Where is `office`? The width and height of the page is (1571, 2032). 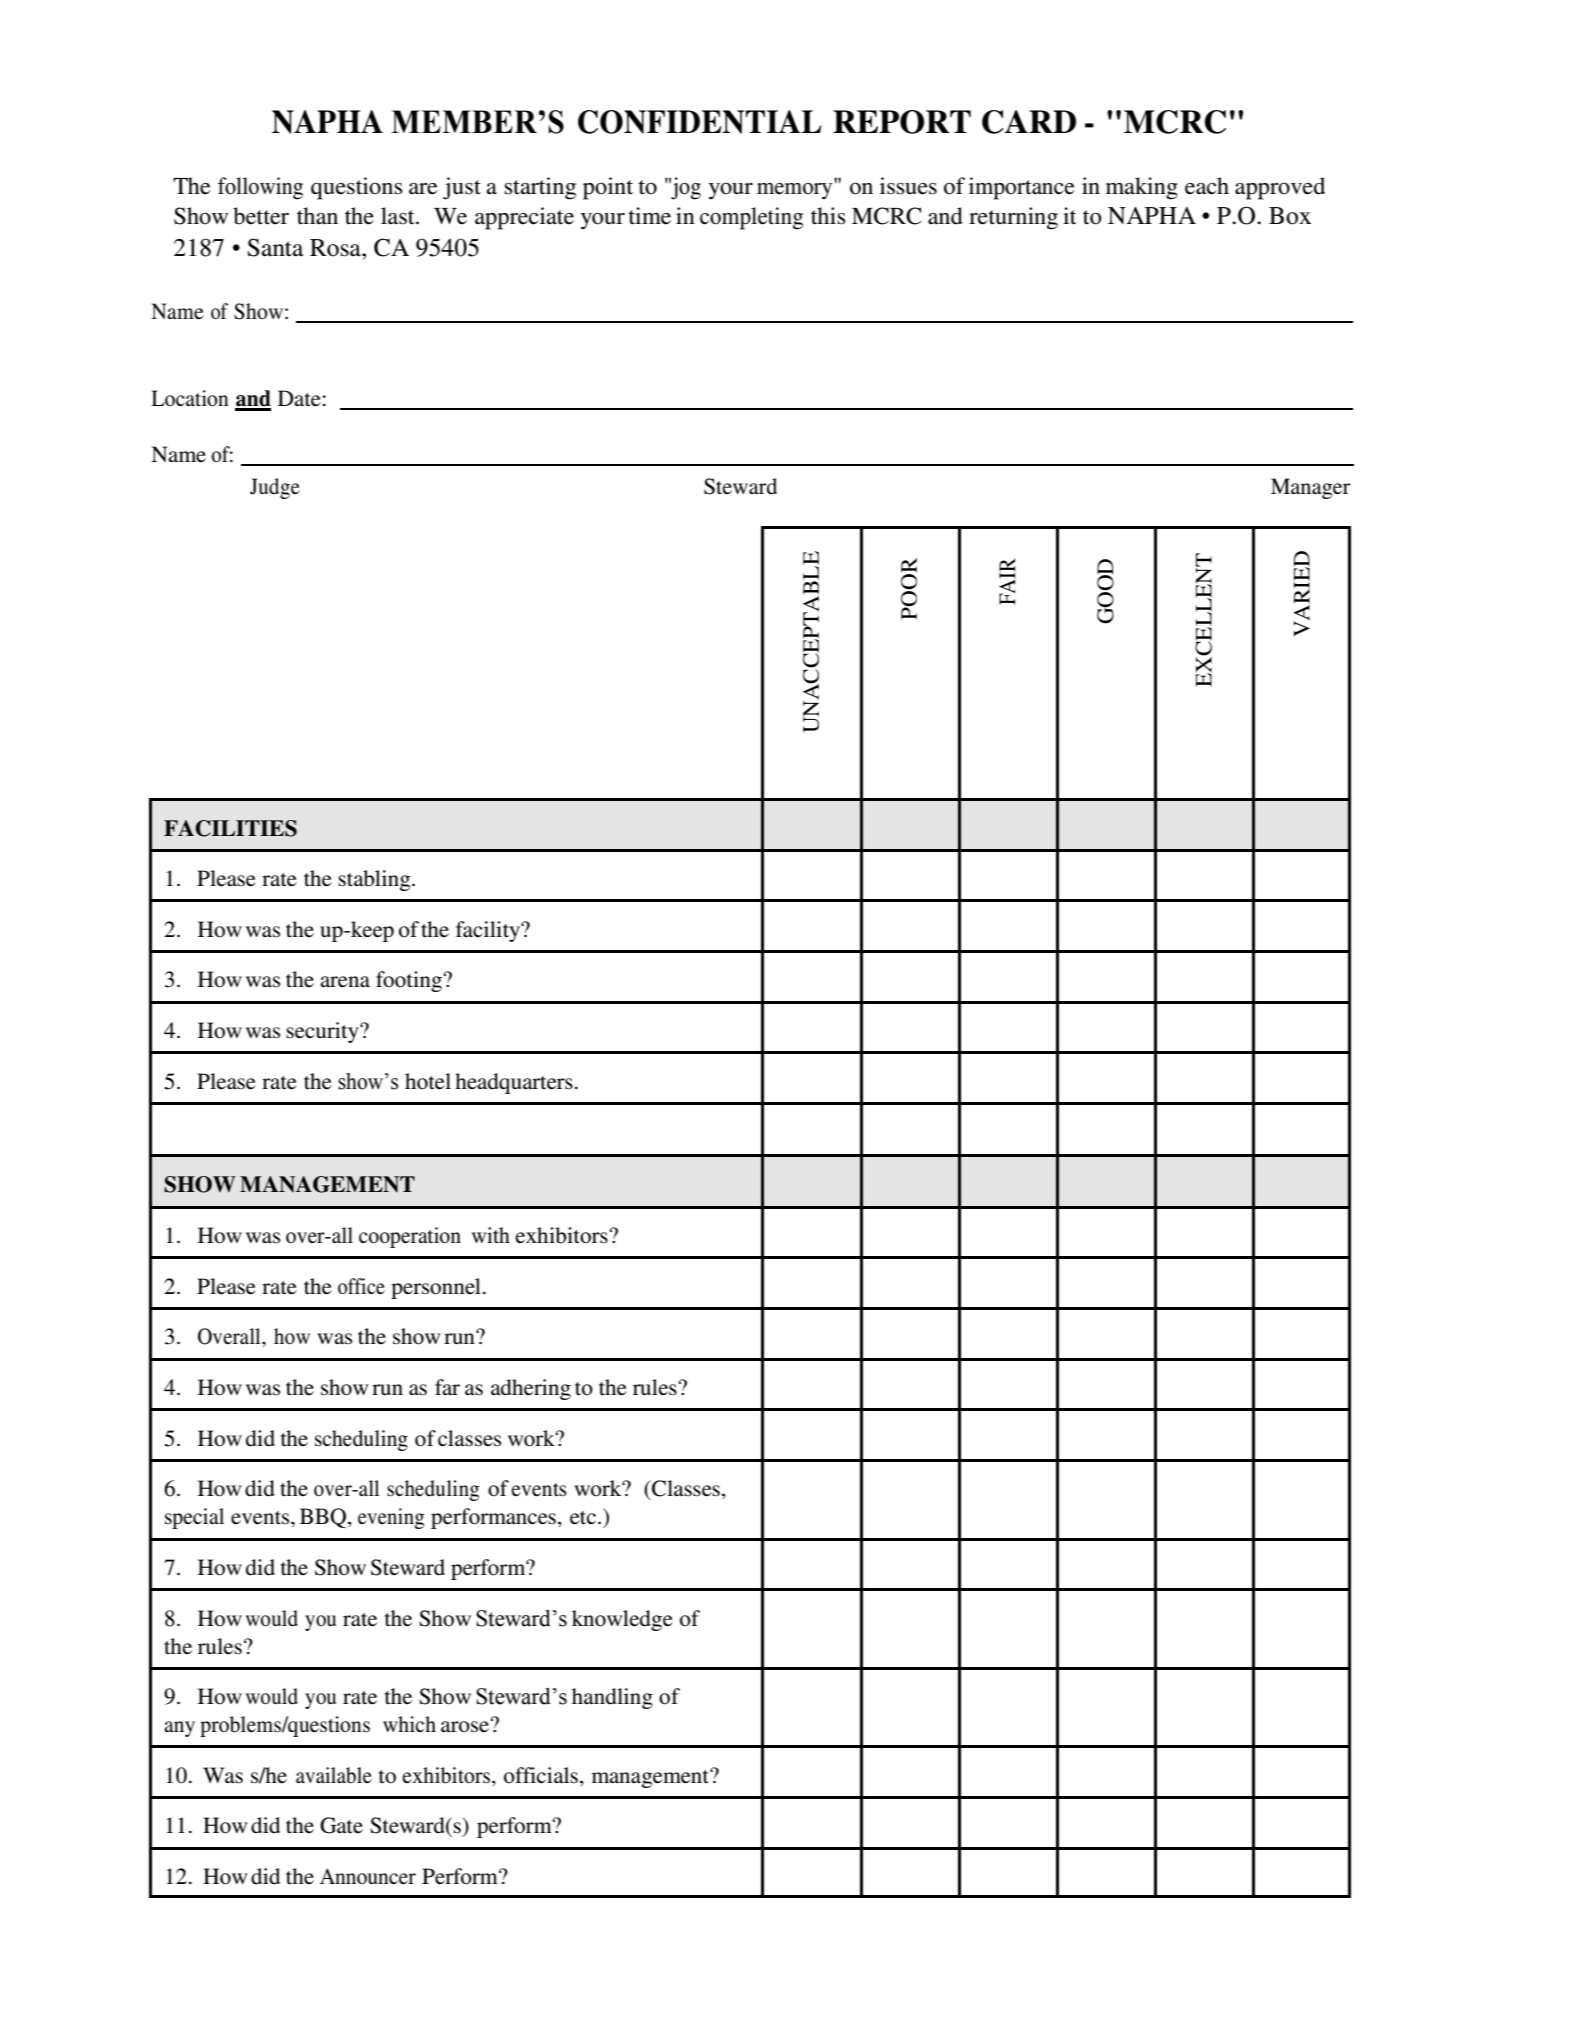
office is located at coordinates (361, 1286).
